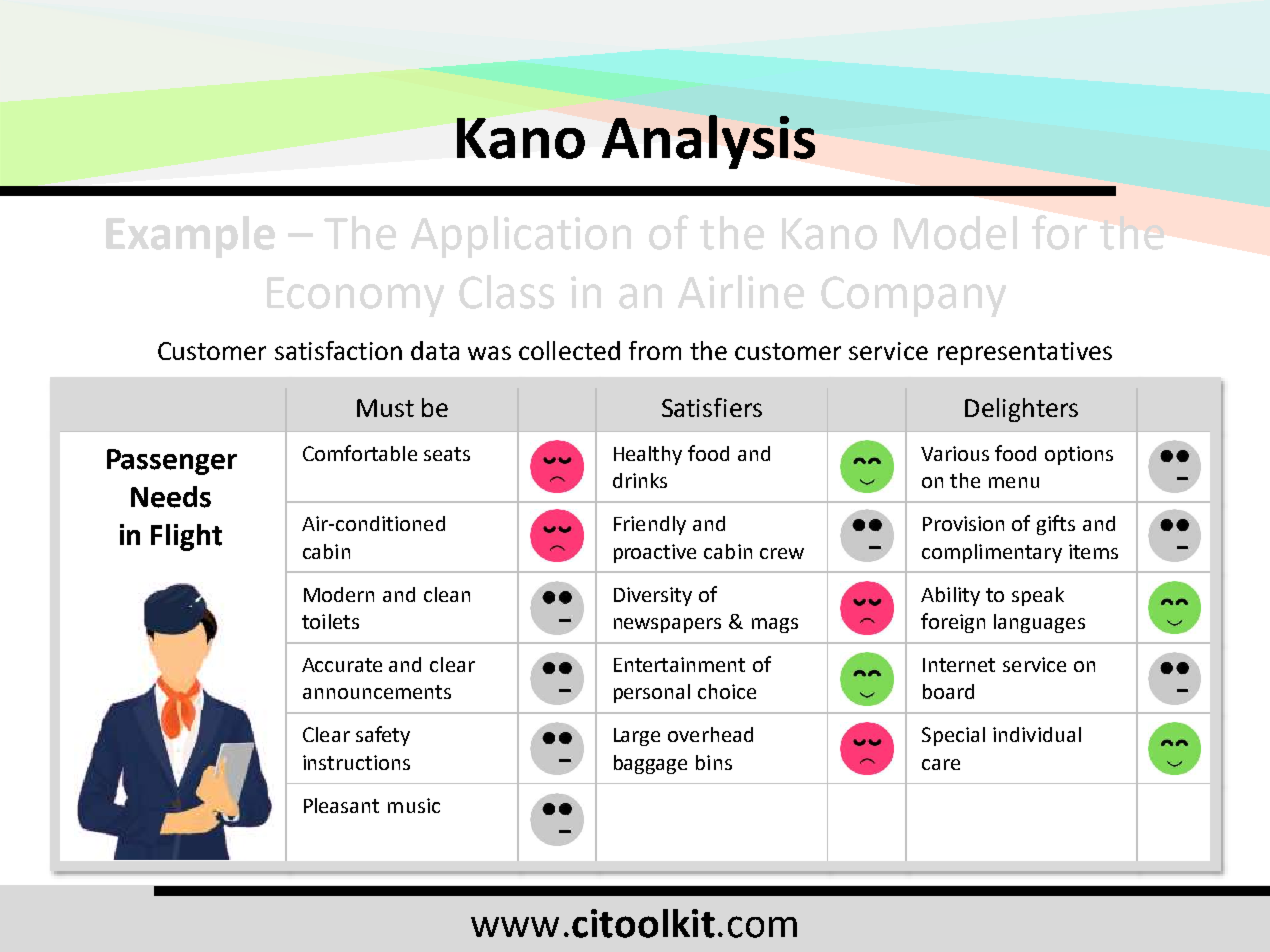  I want to click on Analysis, so click(708, 142).
